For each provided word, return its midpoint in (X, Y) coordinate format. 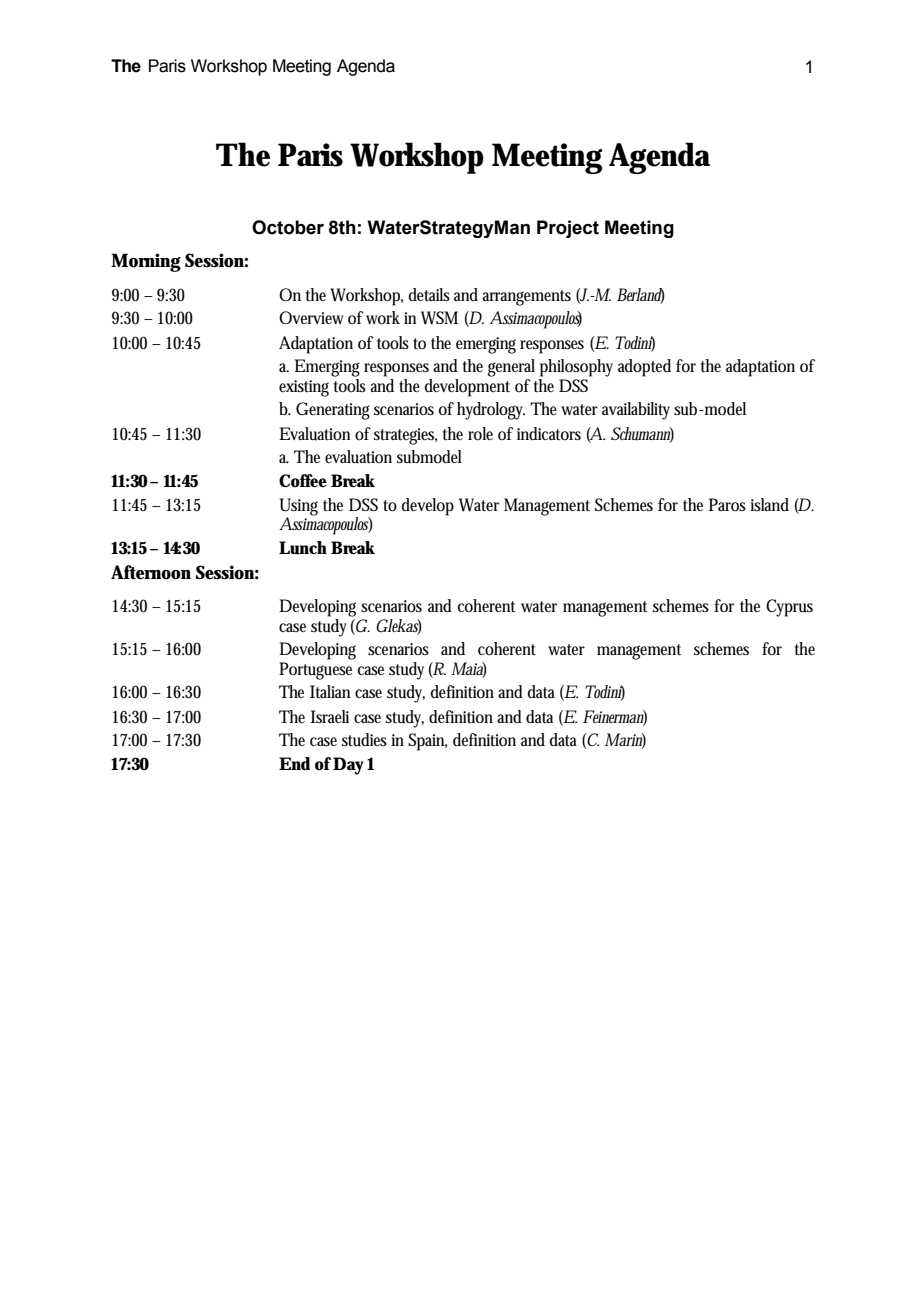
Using (299, 508)
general (511, 368)
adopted (644, 368)
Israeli (329, 716)
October (288, 227)
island (769, 504)
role (480, 434)
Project (568, 229)
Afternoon (151, 572)
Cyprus (789, 608)
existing (304, 388)
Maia (468, 669)
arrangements (526, 298)
